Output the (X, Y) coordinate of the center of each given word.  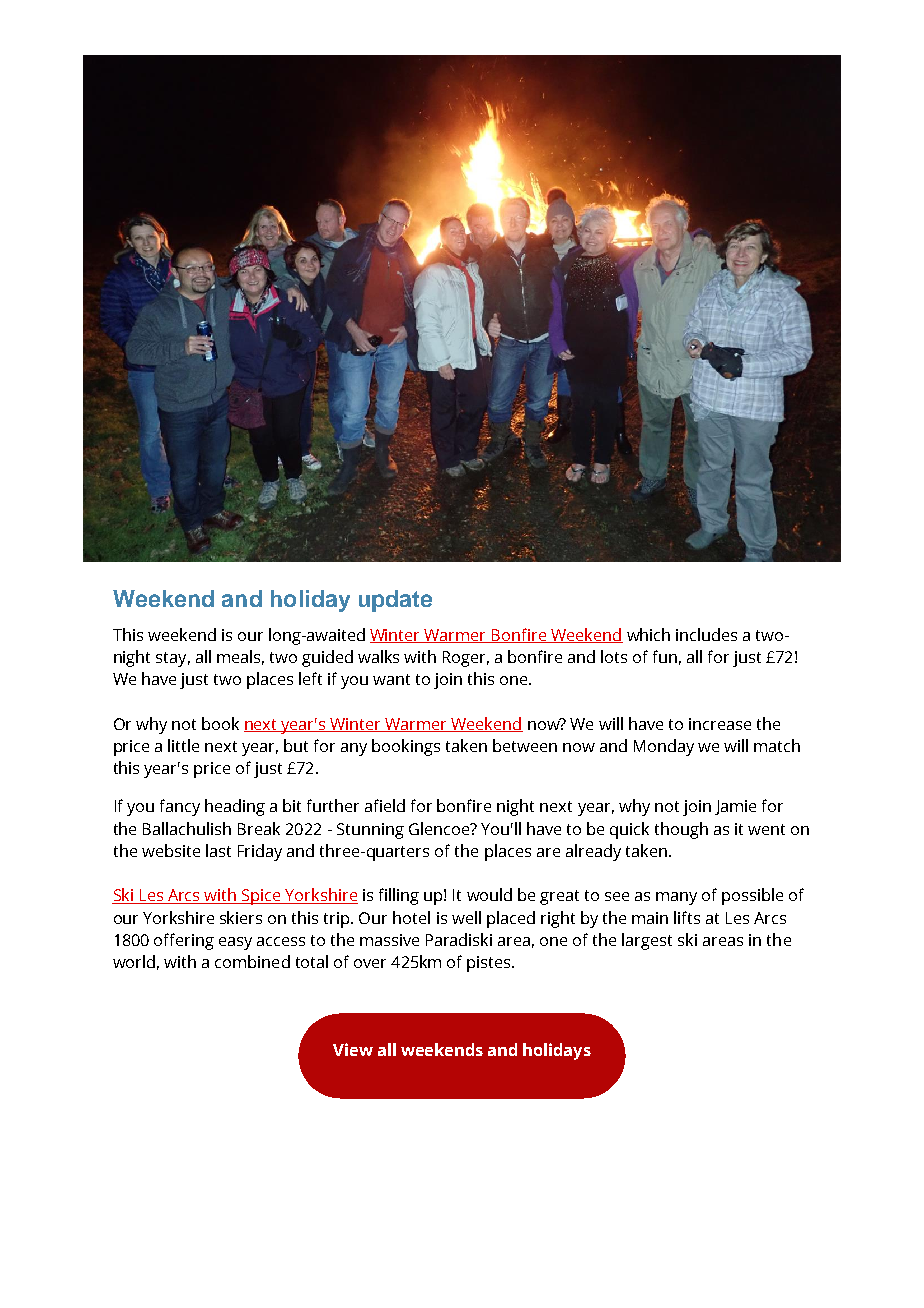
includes (706, 634)
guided (327, 658)
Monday (664, 747)
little (183, 745)
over (370, 963)
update (395, 601)
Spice (261, 897)
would (489, 894)
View (353, 1049)
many (676, 898)
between (525, 745)
